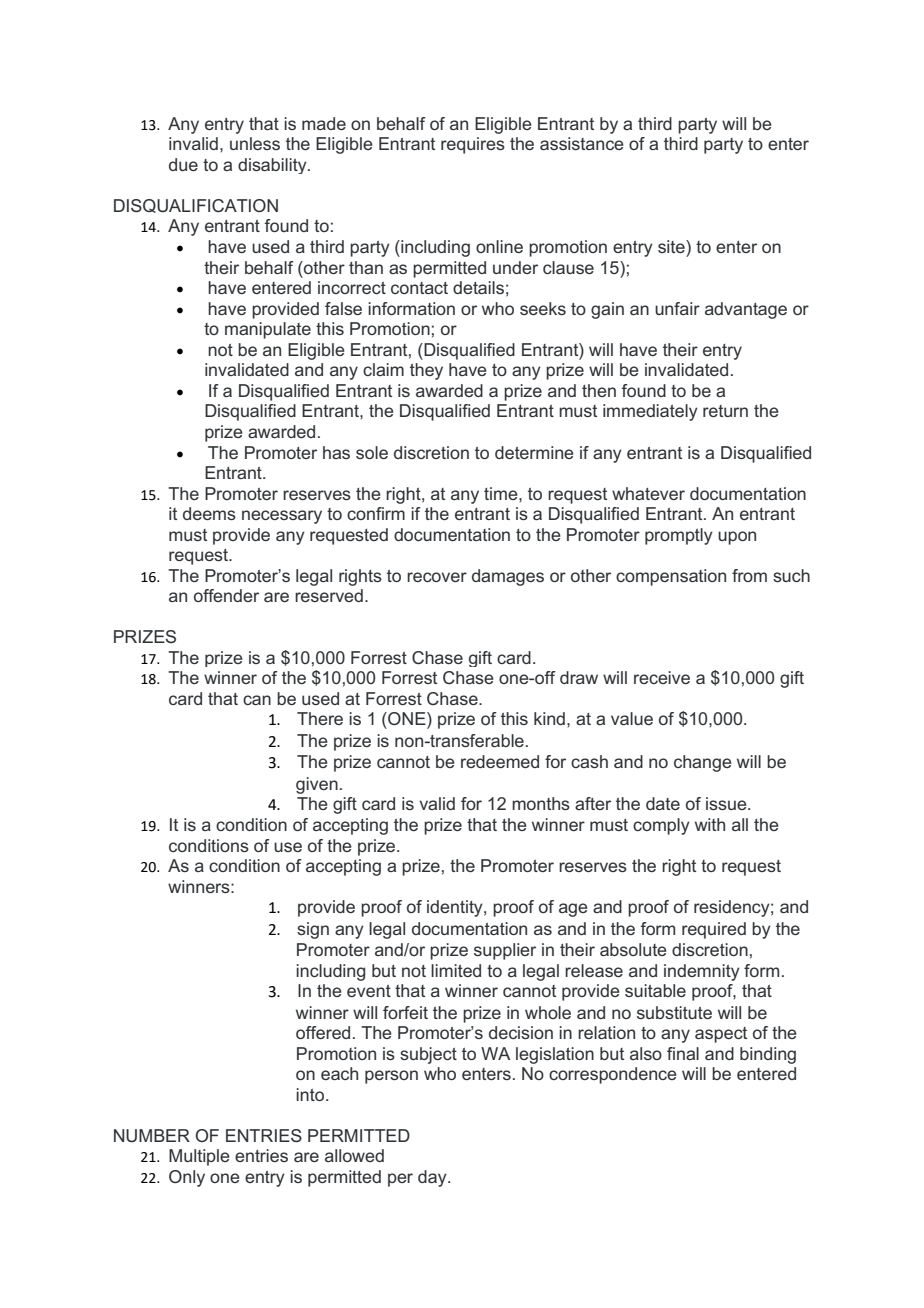  What do you see at coordinates (226, 595) in the page?
I see `offender` at bounding box center [226, 595].
